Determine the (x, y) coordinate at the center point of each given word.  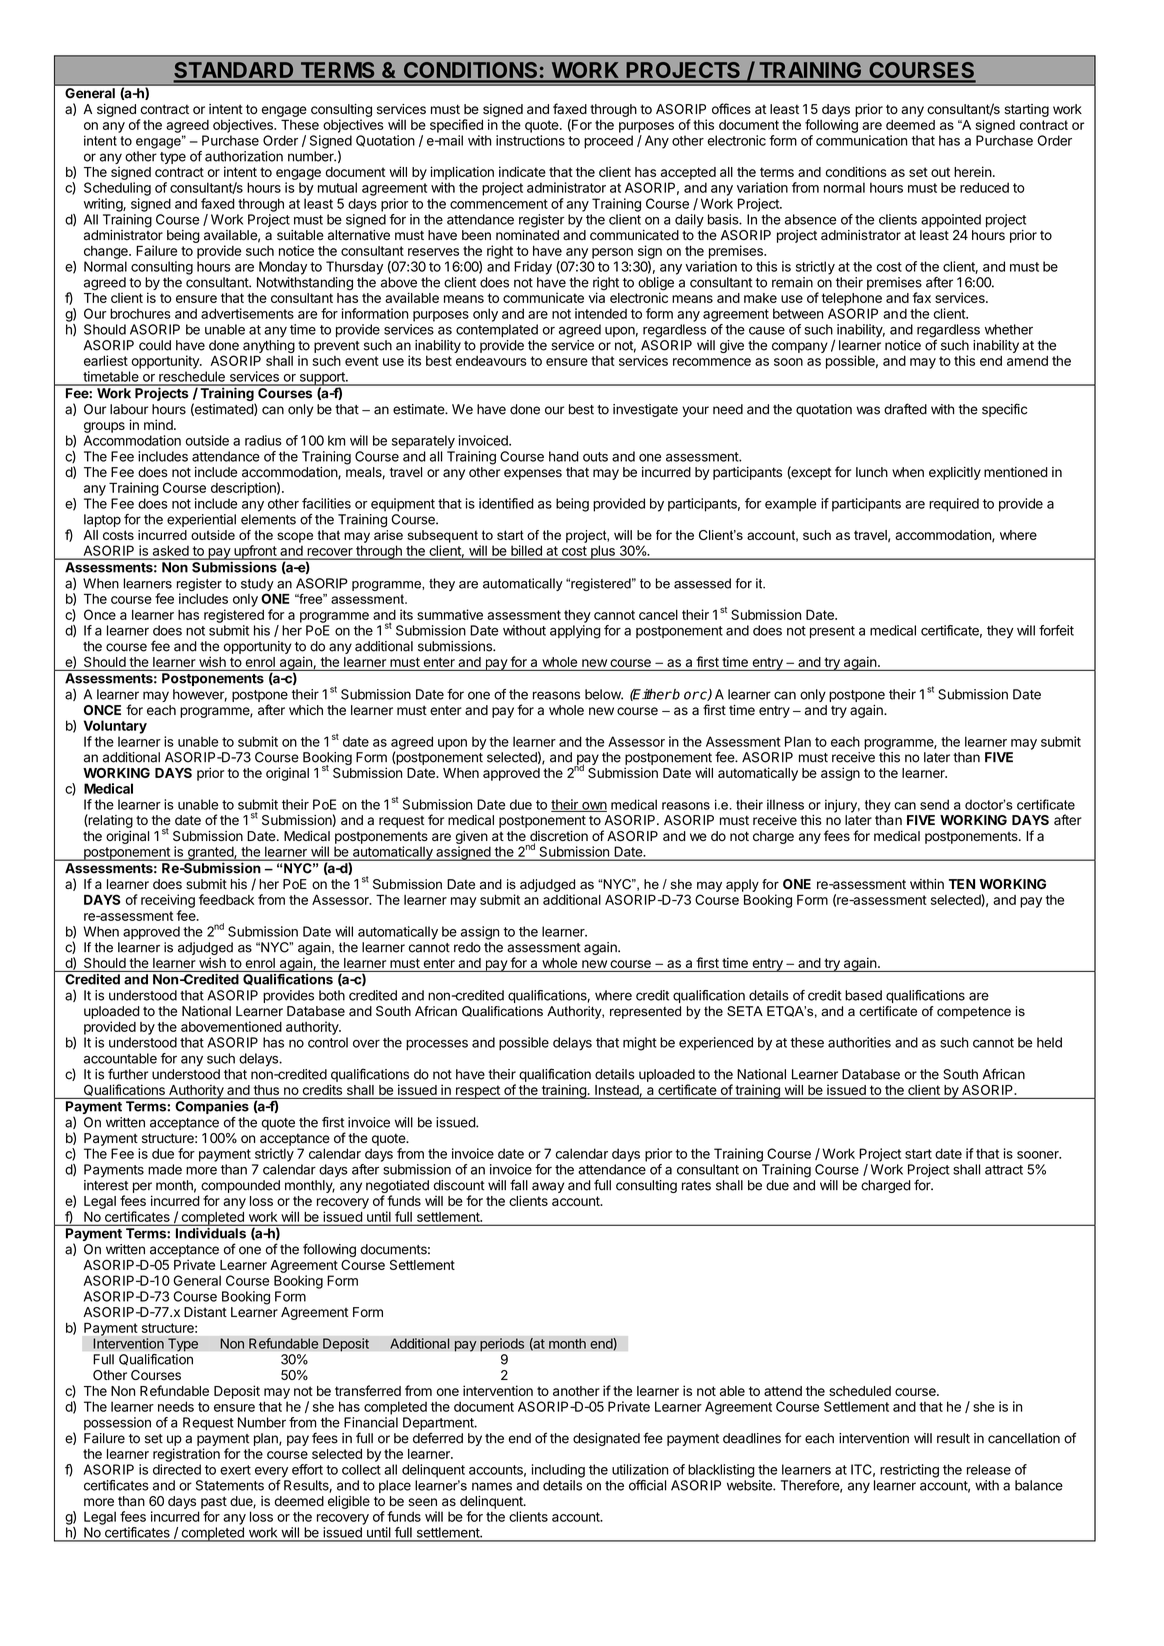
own (593, 807)
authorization (244, 156)
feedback (226, 899)
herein (973, 171)
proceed (608, 142)
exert (235, 1470)
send (934, 804)
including (558, 1471)
